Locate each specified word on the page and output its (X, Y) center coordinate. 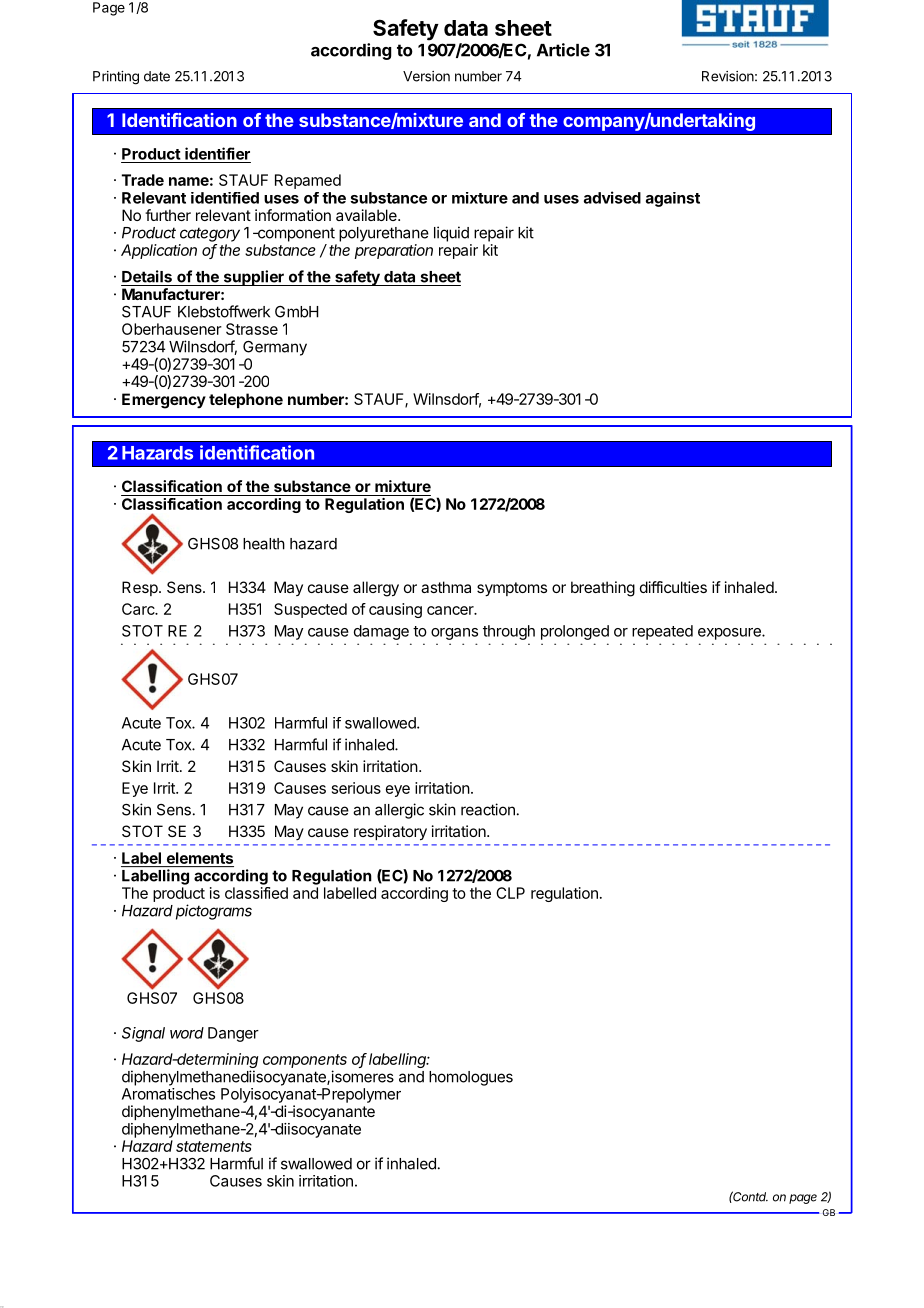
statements (214, 1146)
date (157, 76)
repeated (662, 632)
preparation (394, 251)
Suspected (310, 610)
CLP (510, 893)
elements (200, 858)
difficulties (673, 587)
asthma (446, 587)
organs (454, 634)
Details (147, 276)
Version (426, 76)
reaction (488, 809)
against (673, 199)
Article (563, 50)
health (264, 544)
